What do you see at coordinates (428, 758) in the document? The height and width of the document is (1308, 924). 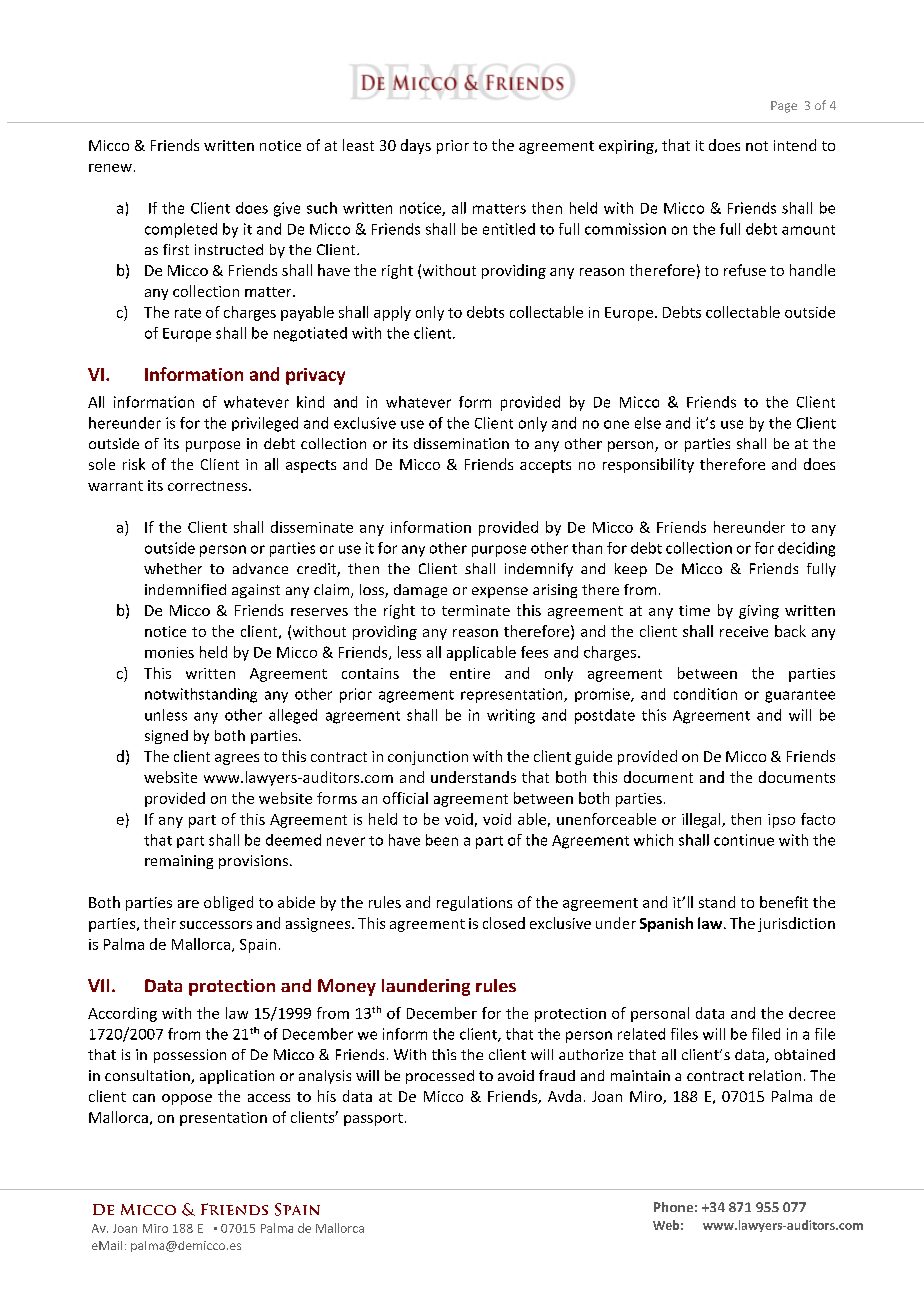 I see `conjunction` at bounding box center [428, 758].
